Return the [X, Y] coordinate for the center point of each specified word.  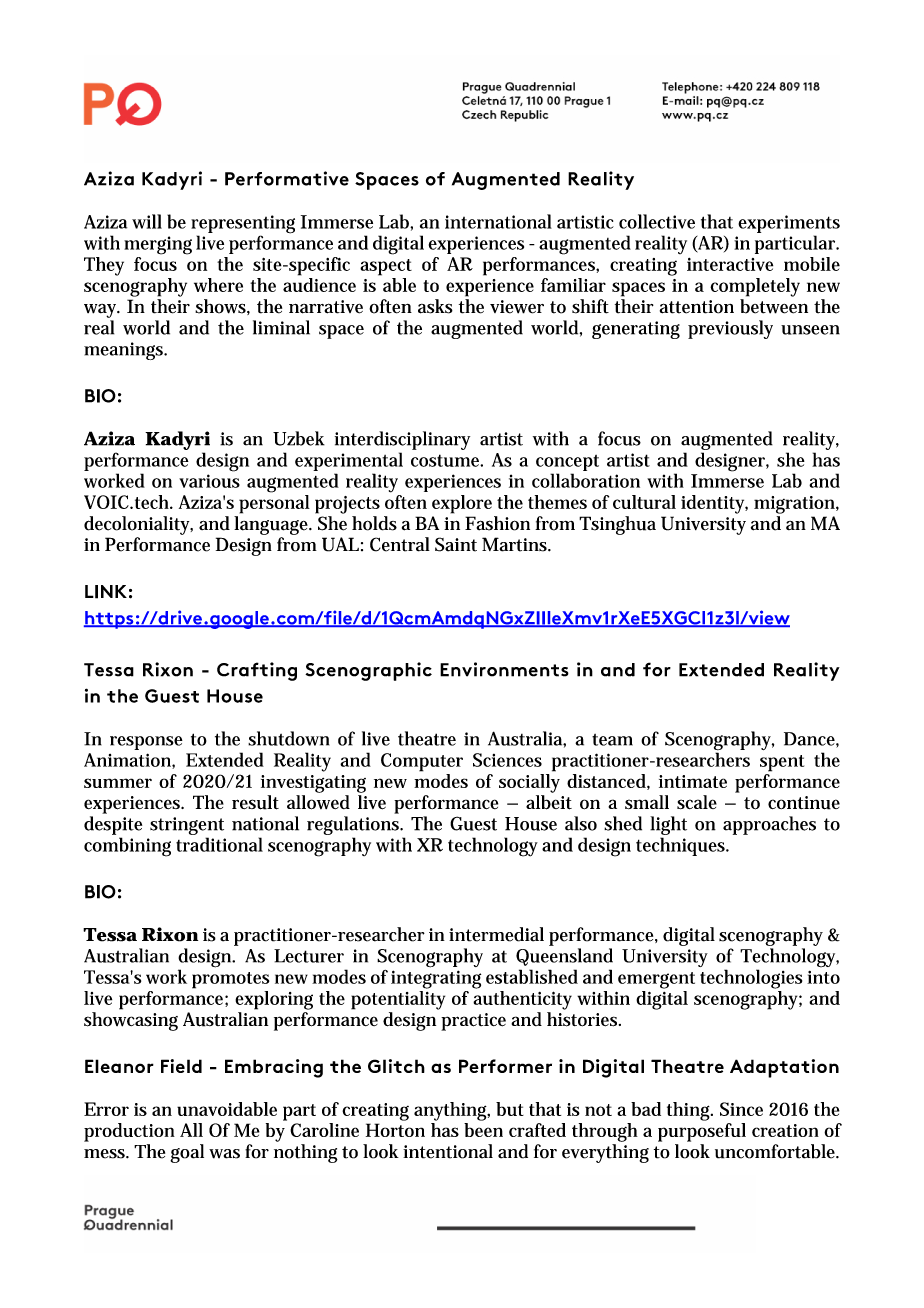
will [147, 221]
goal [187, 1153]
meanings [124, 351]
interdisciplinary [402, 440]
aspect [386, 267]
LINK [106, 592]
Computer [422, 762]
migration [795, 505]
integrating [436, 979]
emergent [656, 980]
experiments [789, 224]
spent [782, 763]
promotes [230, 980]
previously [730, 329]
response [146, 743]
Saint [456, 544]
